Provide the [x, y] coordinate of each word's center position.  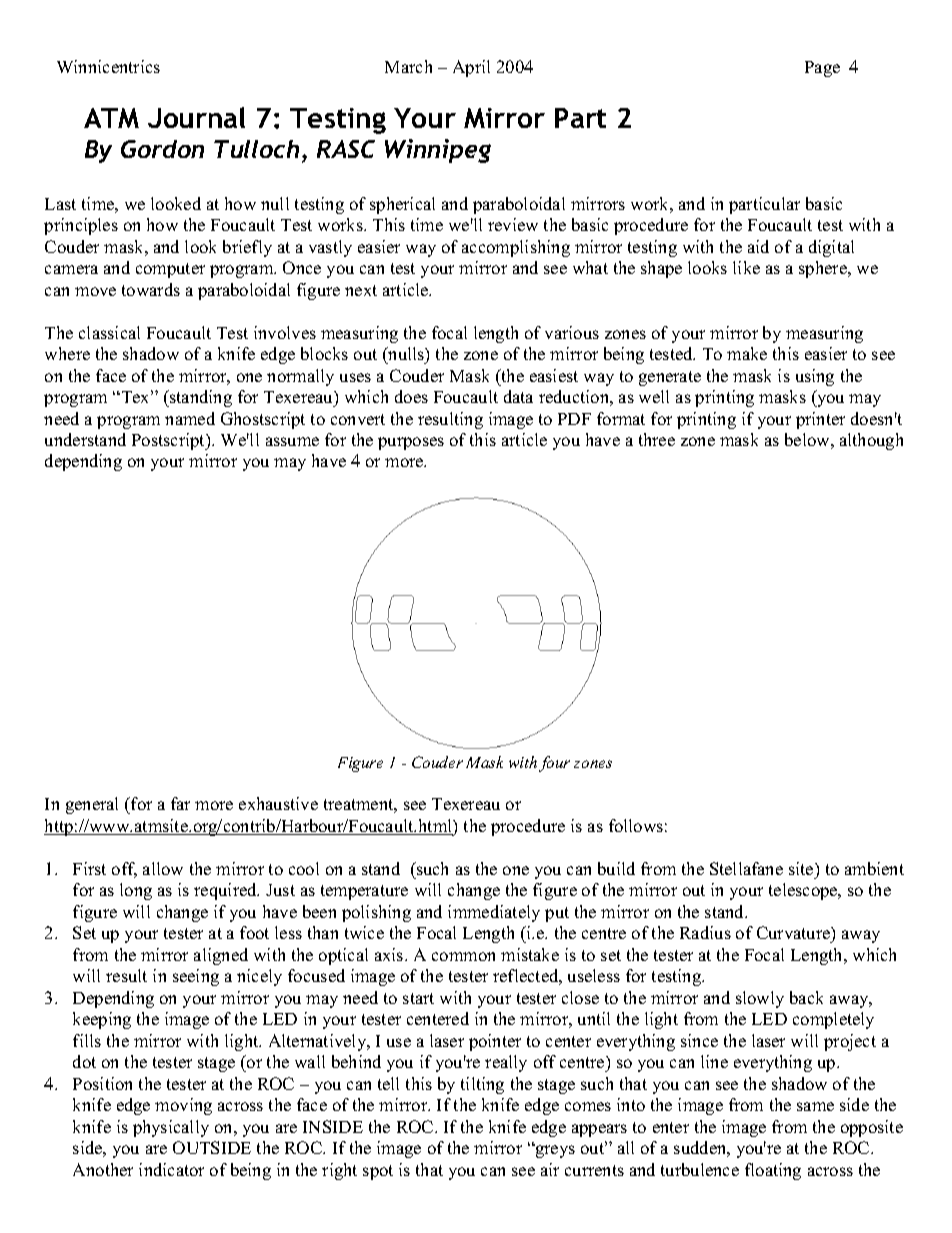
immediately [494, 913]
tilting [482, 1085]
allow [163, 868]
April [471, 68]
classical [109, 332]
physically [171, 1128]
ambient [874, 868]
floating [773, 1171]
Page [822, 69]
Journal [196, 117]
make [747, 353]
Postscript [170, 441]
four [554, 764]
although [871, 441]
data [518, 396]
